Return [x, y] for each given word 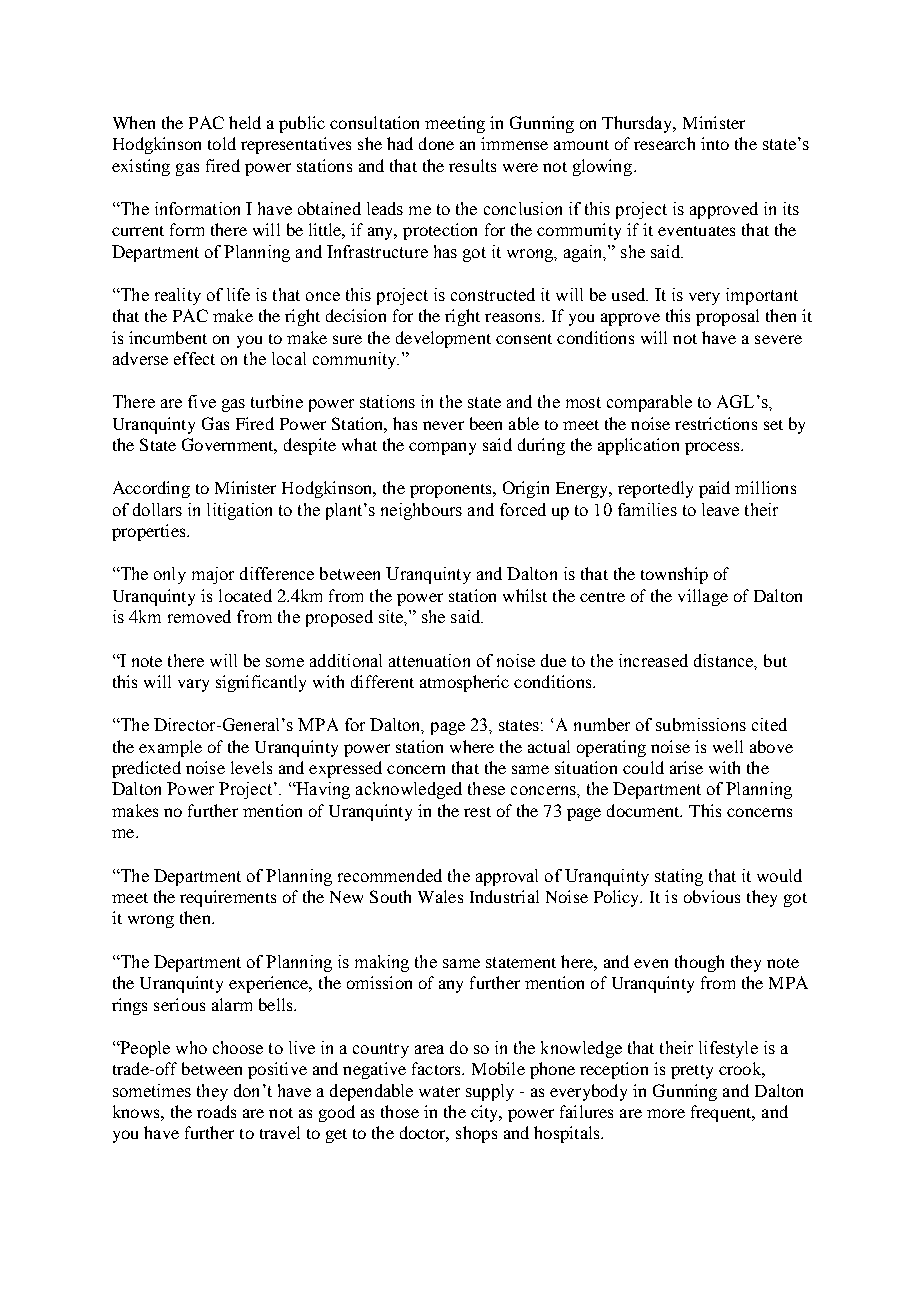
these [486, 788]
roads [216, 1111]
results [472, 165]
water [439, 1091]
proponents [452, 491]
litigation [239, 511]
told [222, 143]
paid [714, 489]
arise [686, 767]
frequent [723, 1113]
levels [251, 767]
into [715, 143]
